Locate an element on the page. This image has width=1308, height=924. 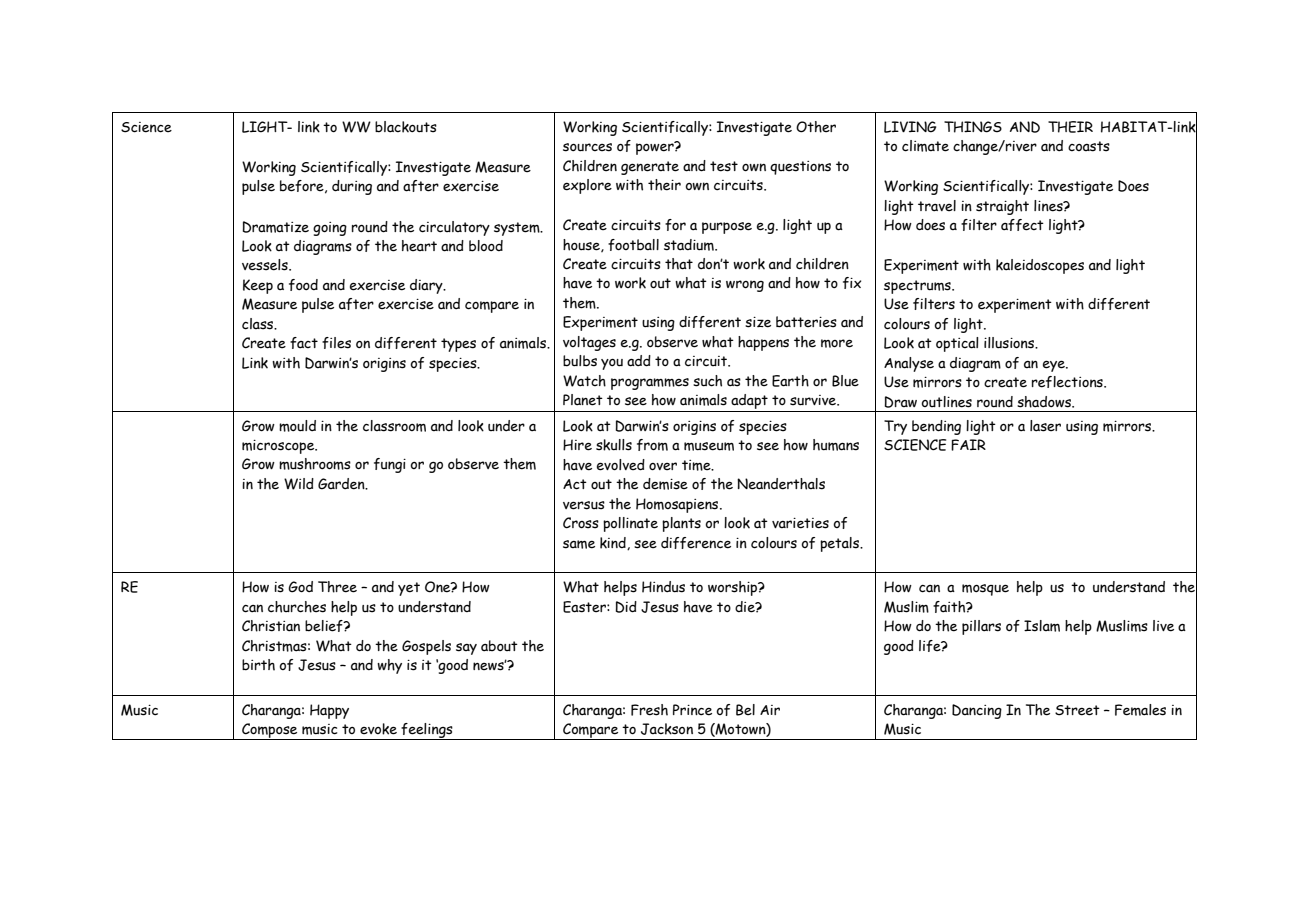
blackouts is located at coordinates (406, 127).
